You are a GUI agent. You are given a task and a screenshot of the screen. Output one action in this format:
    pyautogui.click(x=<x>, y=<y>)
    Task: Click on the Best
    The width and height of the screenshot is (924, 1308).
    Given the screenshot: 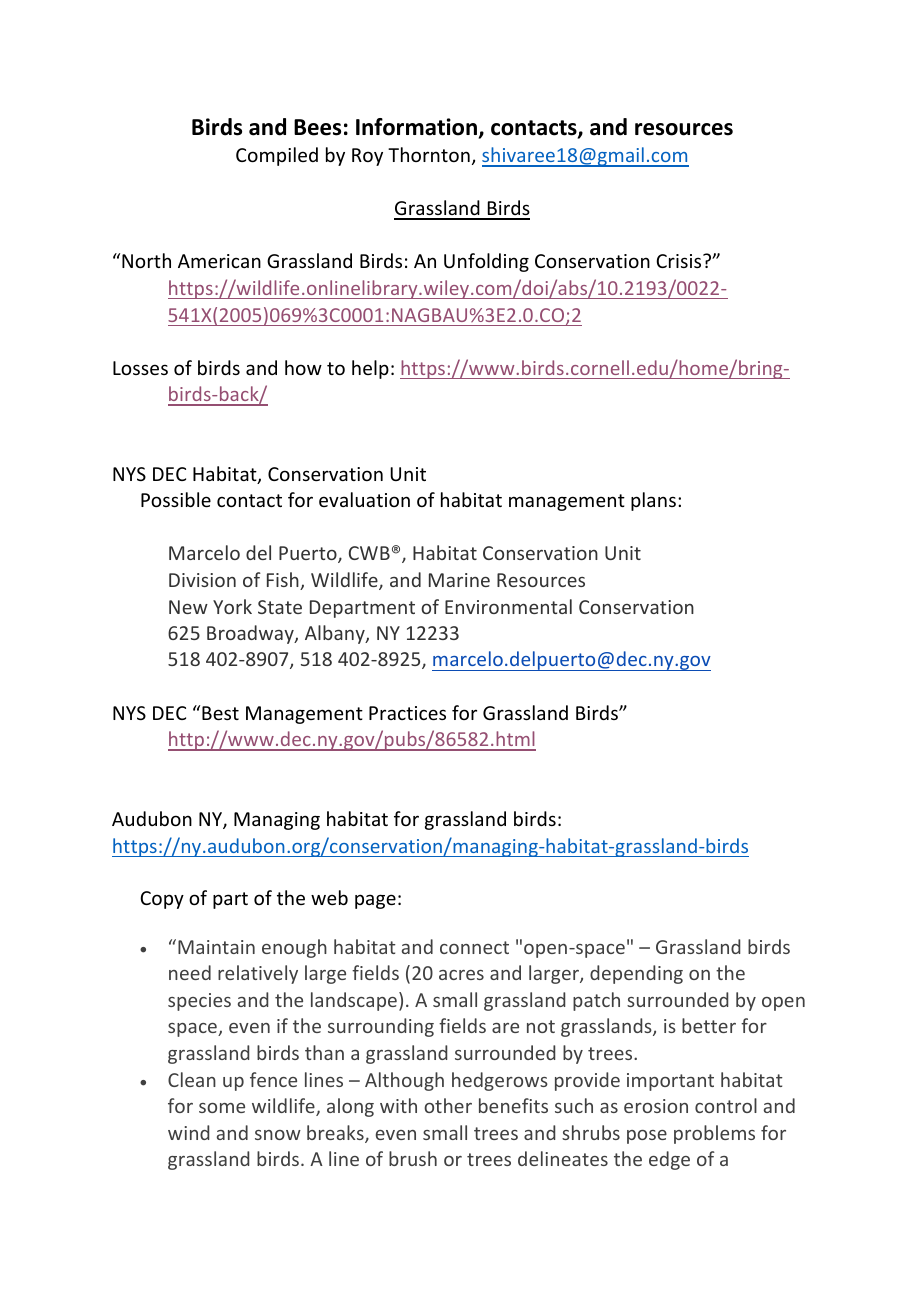 What is the action you would take?
    pyautogui.click(x=220, y=713)
